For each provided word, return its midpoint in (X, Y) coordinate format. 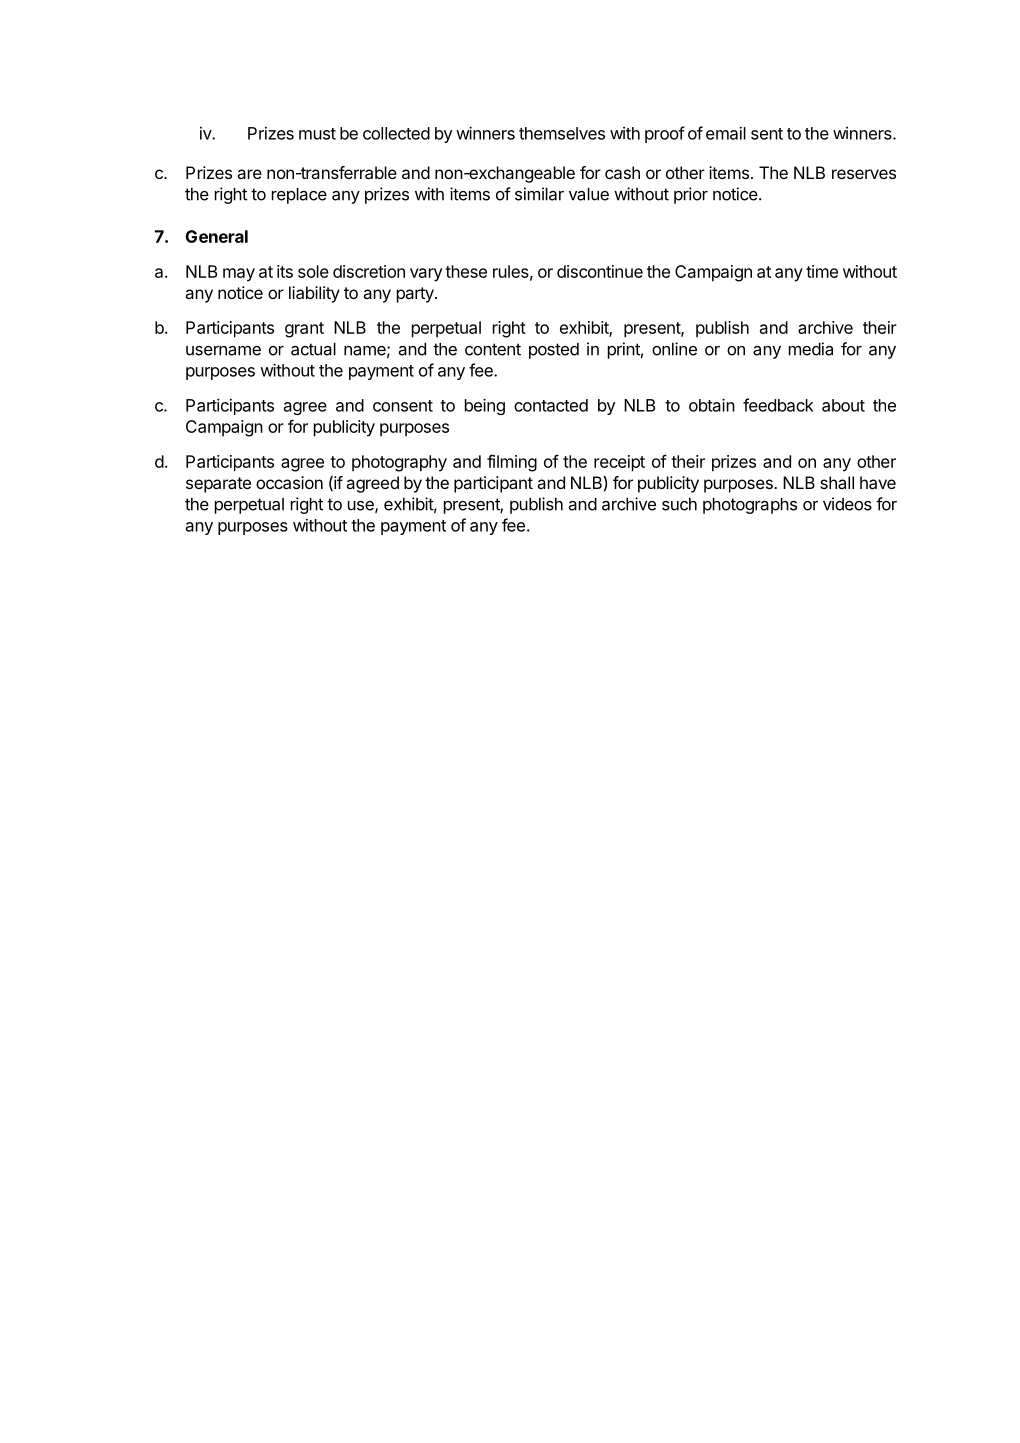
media (811, 349)
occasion (289, 482)
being (485, 406)
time (822, 271)
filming (512, 463)
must (317, 134)
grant (304, 330)
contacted (551, 405)
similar (539, 194)
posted (554, 351)
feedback (778, 405)
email (726, 133)
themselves (562, 133)
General (217, 236)
